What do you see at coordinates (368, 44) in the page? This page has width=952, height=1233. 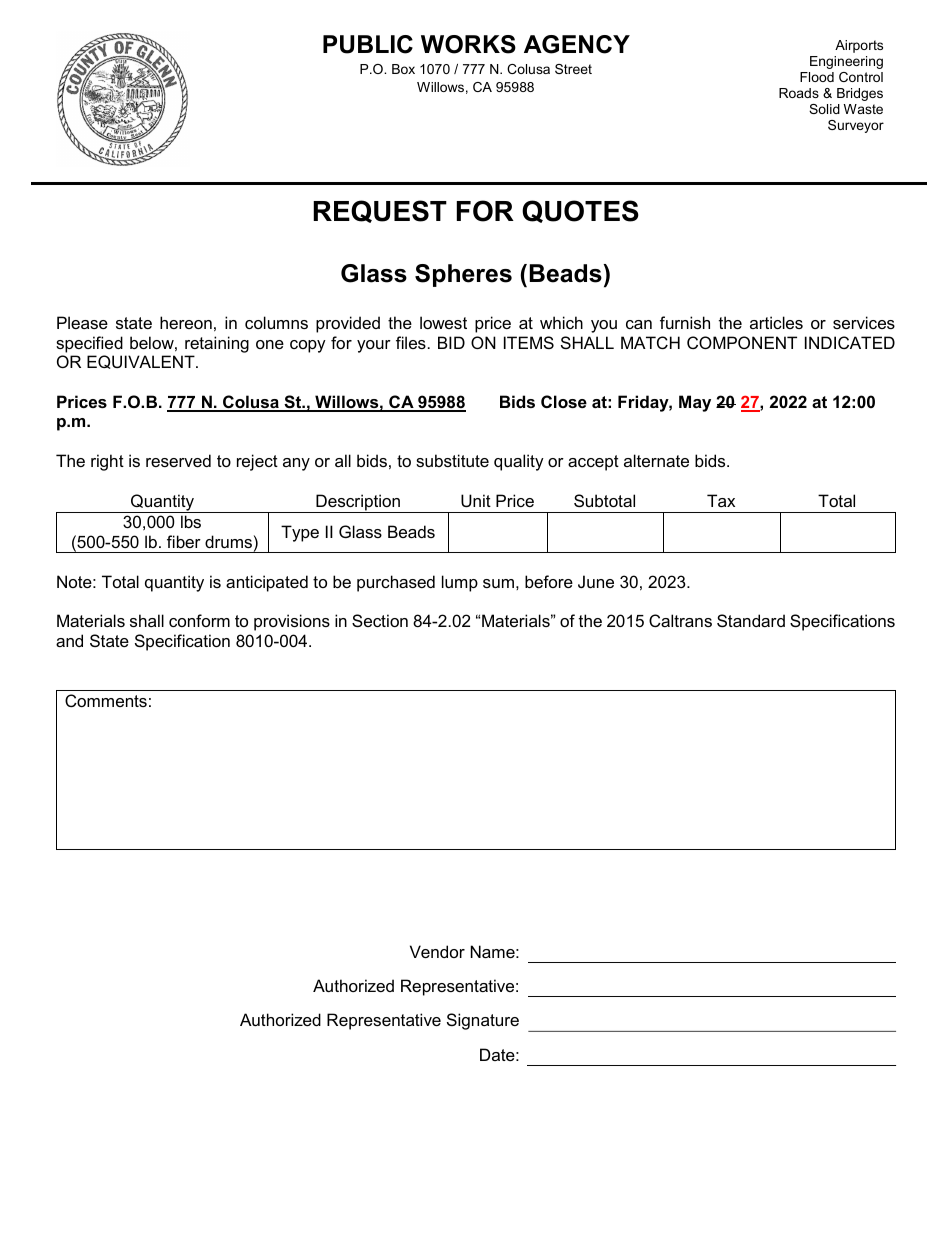 I see `PUBLIC` at bounding box center [368, 44].
